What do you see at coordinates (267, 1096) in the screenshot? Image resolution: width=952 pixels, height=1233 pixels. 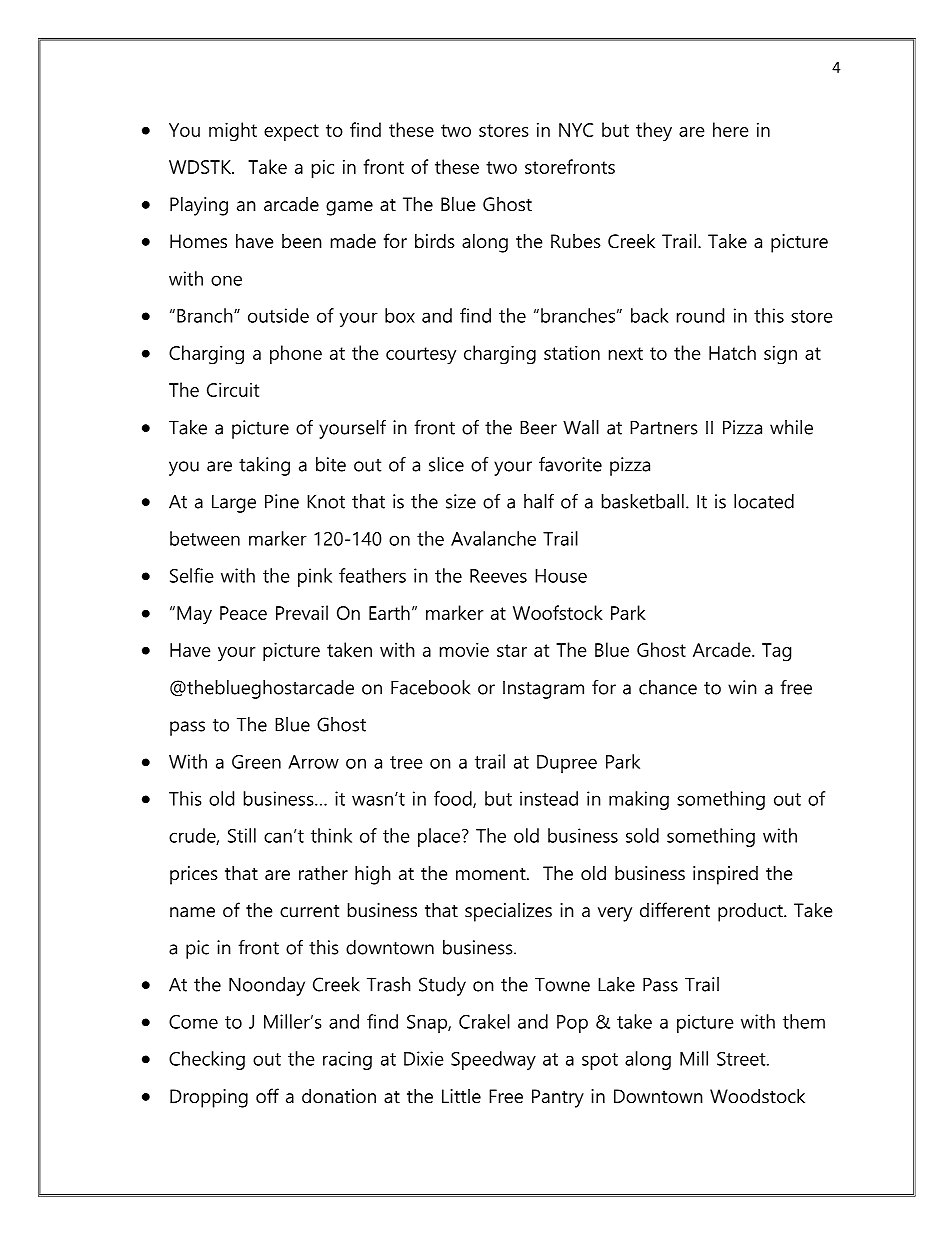 I see `off` at bounding box center [267, 1096].
